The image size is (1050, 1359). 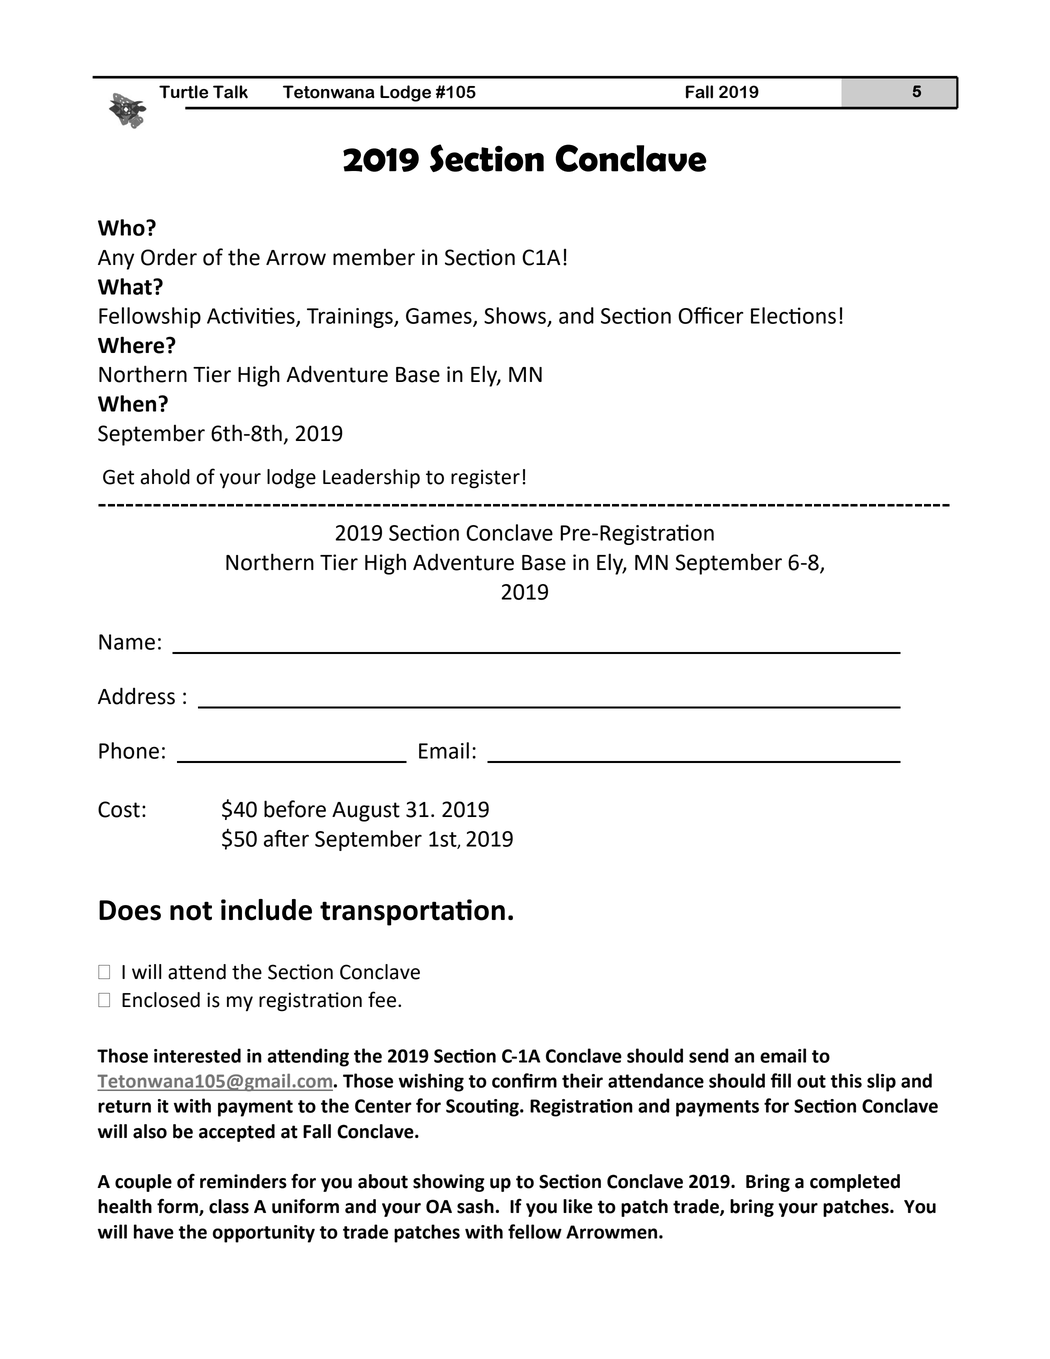 I want to click on class, so click(x=229, y=1206).
